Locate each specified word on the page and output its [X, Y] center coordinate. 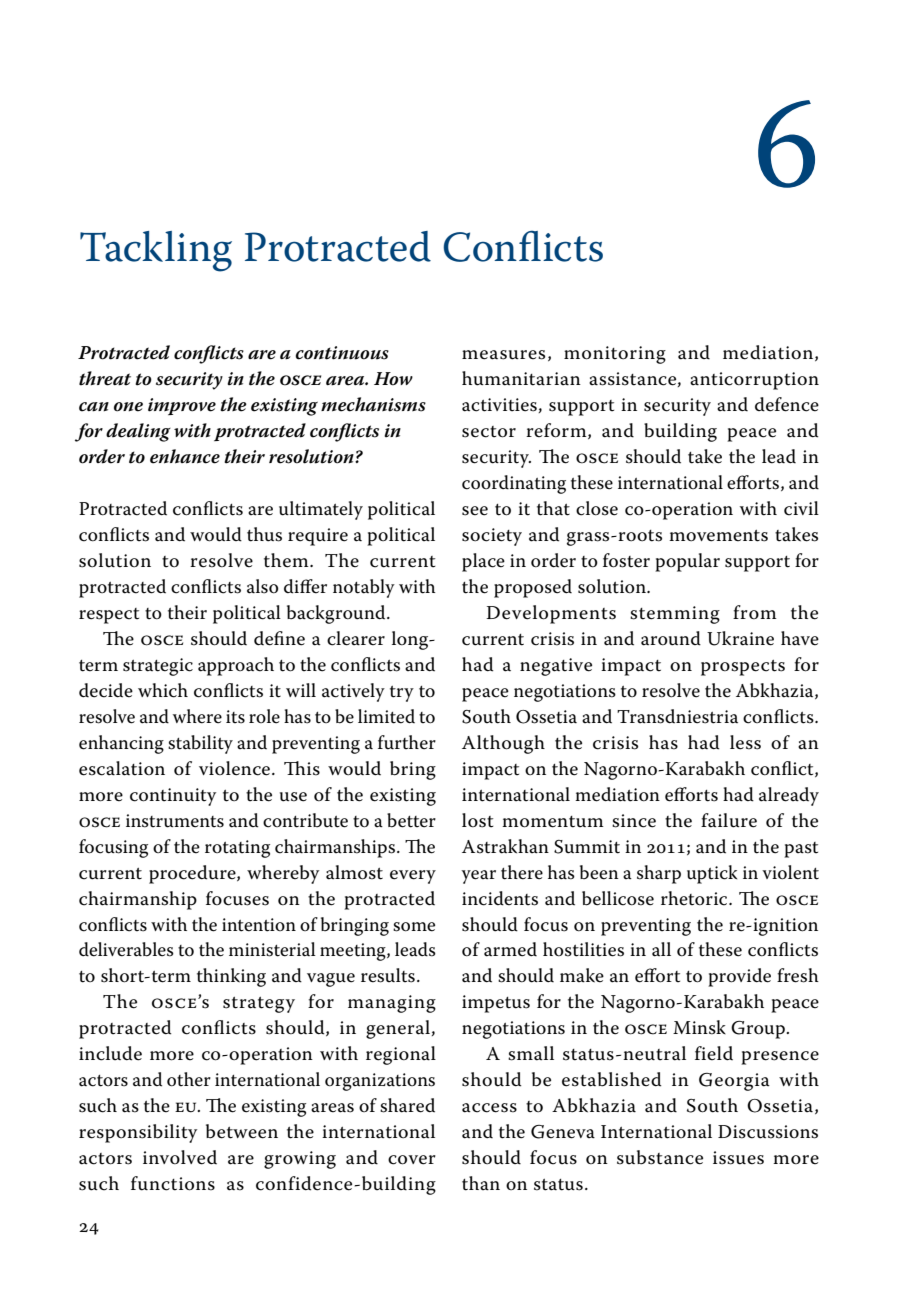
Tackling [156, 251]
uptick [712, 874]
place [483, 562]
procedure [193, 874]
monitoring [615, 355]
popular [687, 562]
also [262, 586]
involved [180, 1157]
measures [503, 355]
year [478, 877]
